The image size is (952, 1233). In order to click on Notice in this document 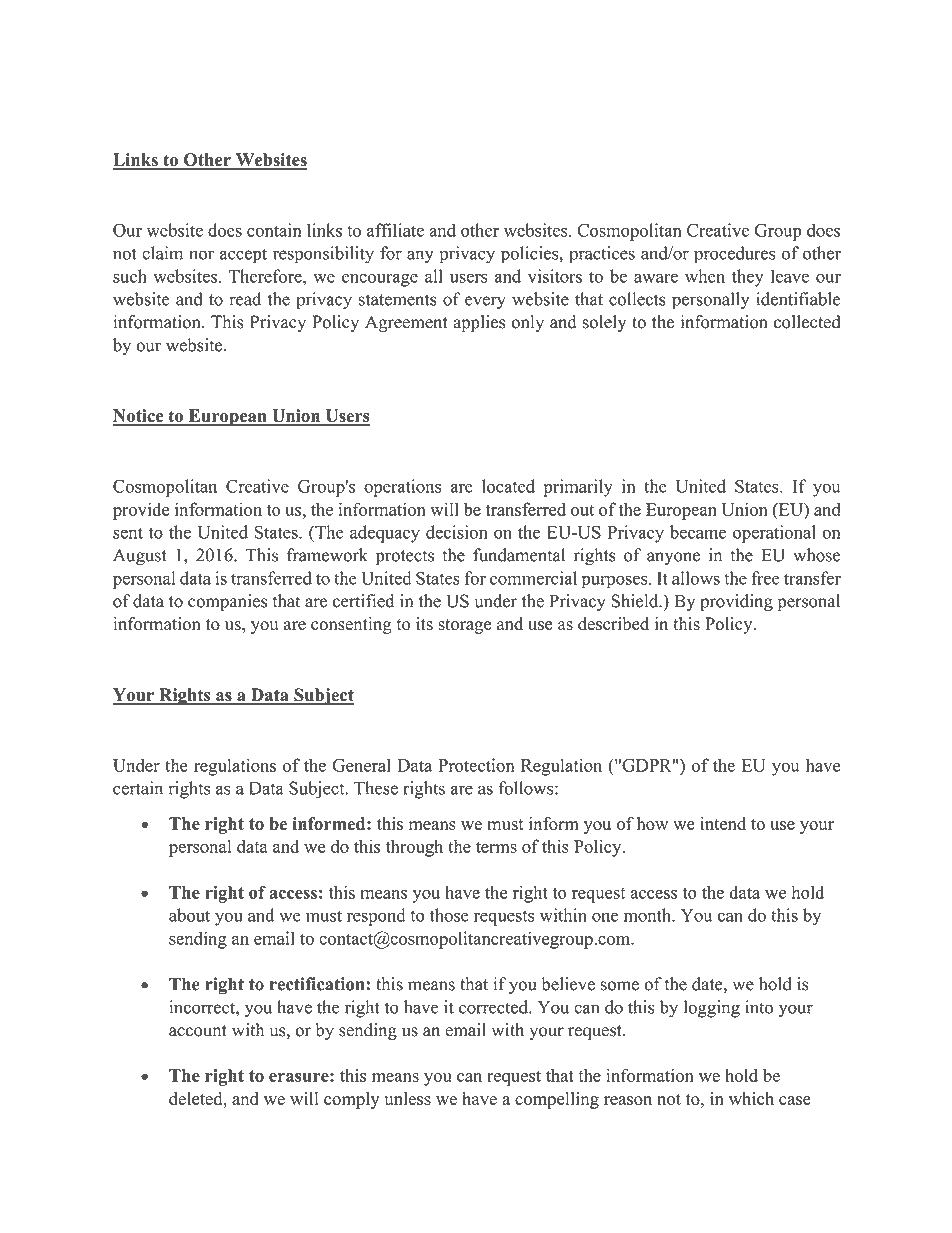, I will do `click(139, 417)`.
